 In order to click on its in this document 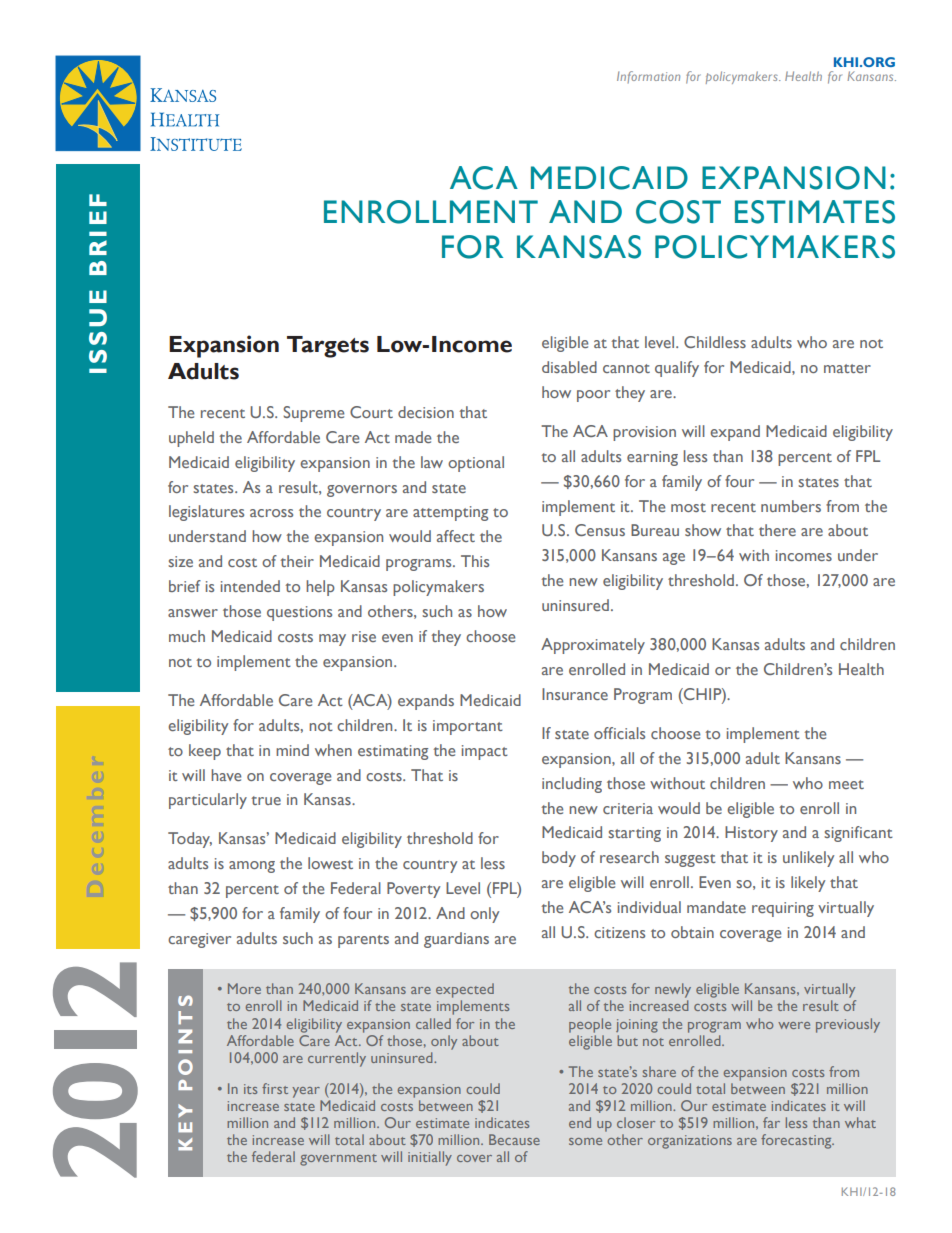, I will do `click(250, 1089)`.
